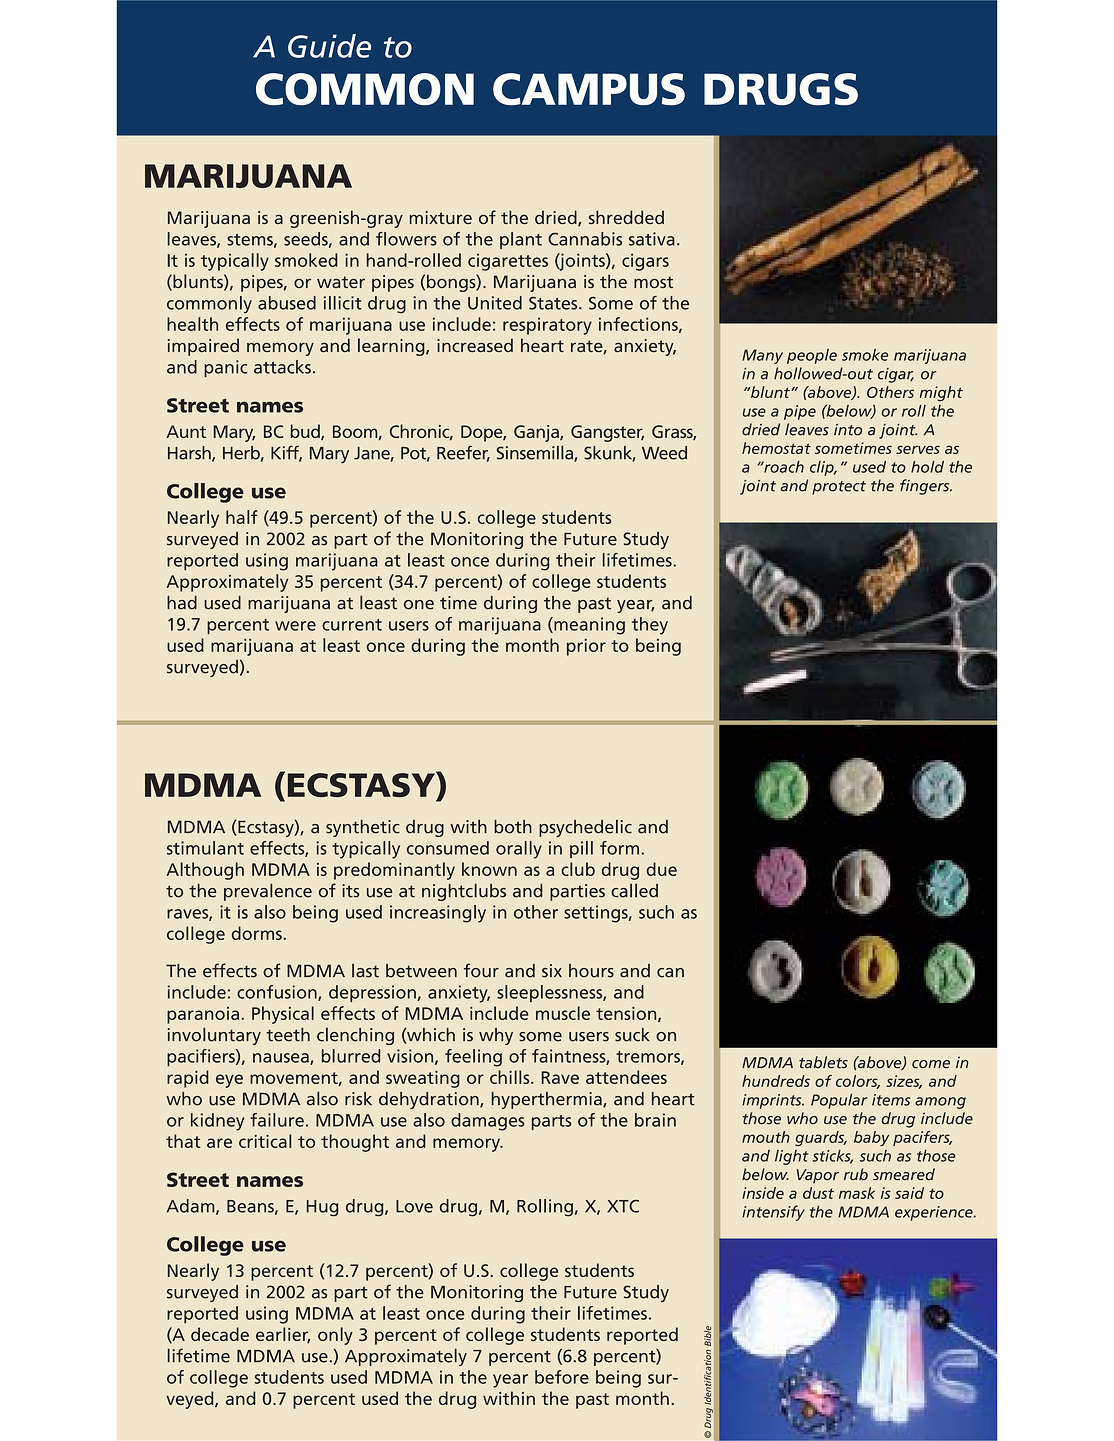  What do you see at coordinates (650, 626) in the screenshot?
I see `they` at bounding box center [650, 626].
